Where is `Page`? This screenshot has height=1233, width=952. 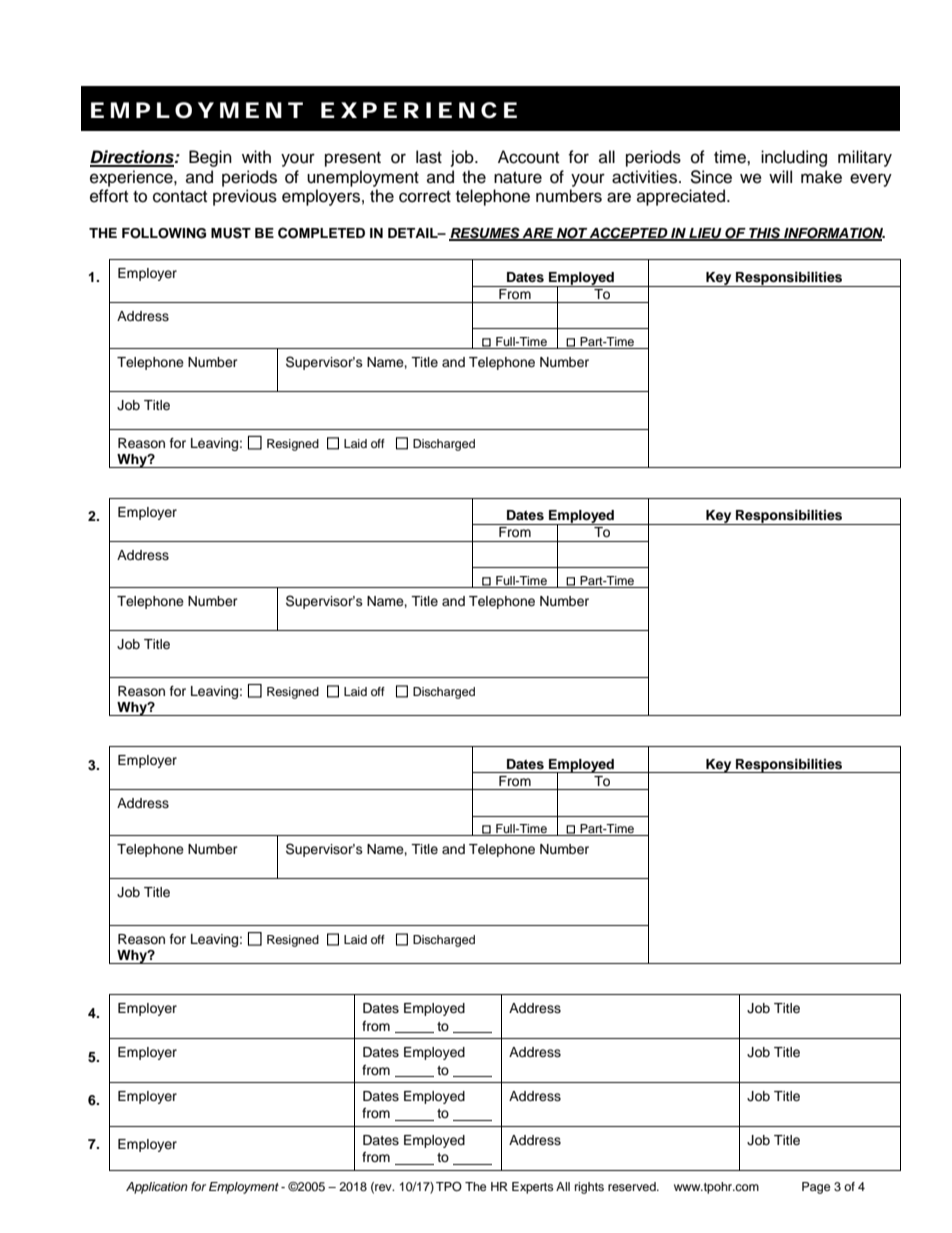 Page is located at coordinates (816, 1188).
